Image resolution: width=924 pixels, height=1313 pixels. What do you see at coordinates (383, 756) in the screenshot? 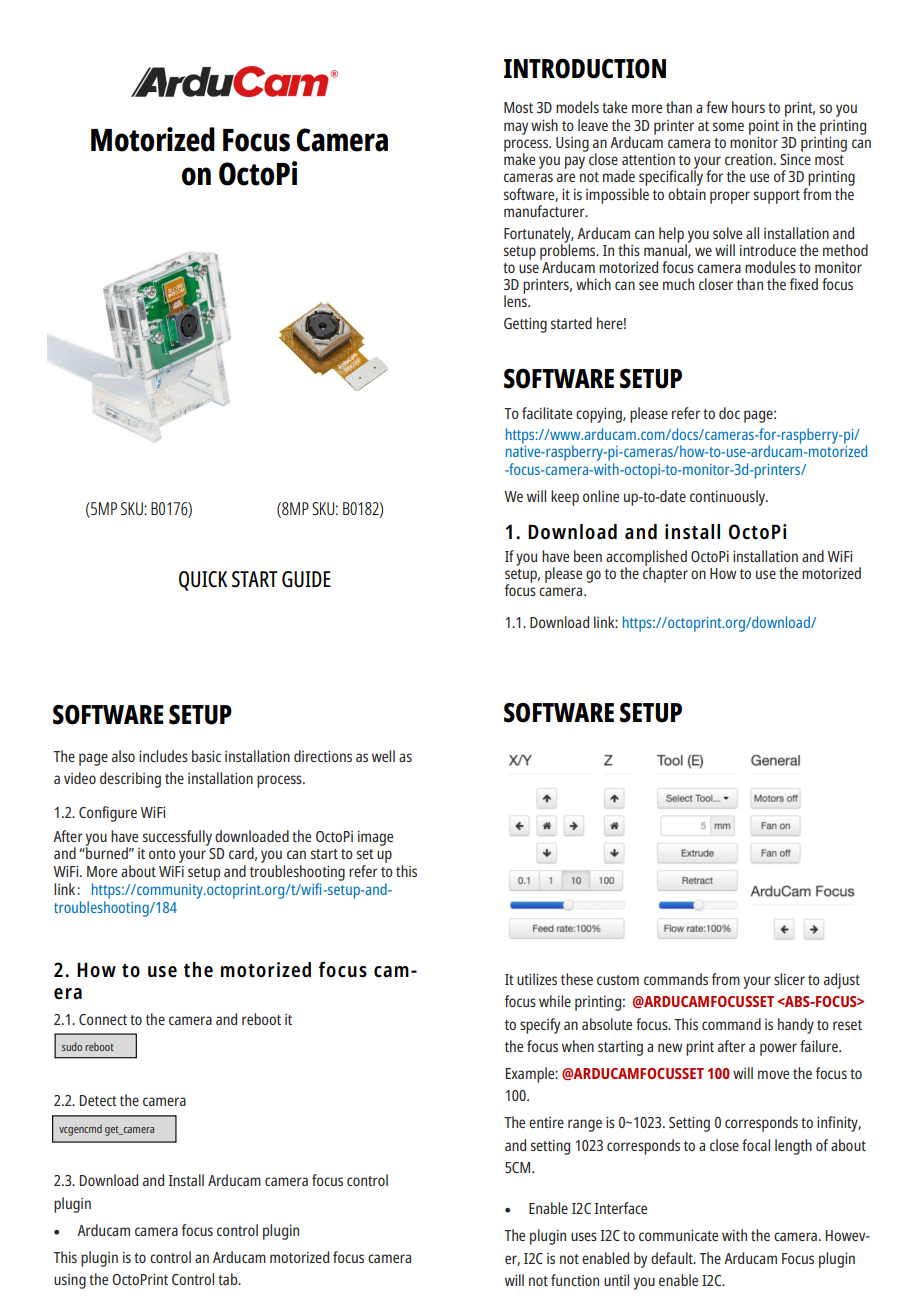
I see `well` at bounding box center [383, 756].
